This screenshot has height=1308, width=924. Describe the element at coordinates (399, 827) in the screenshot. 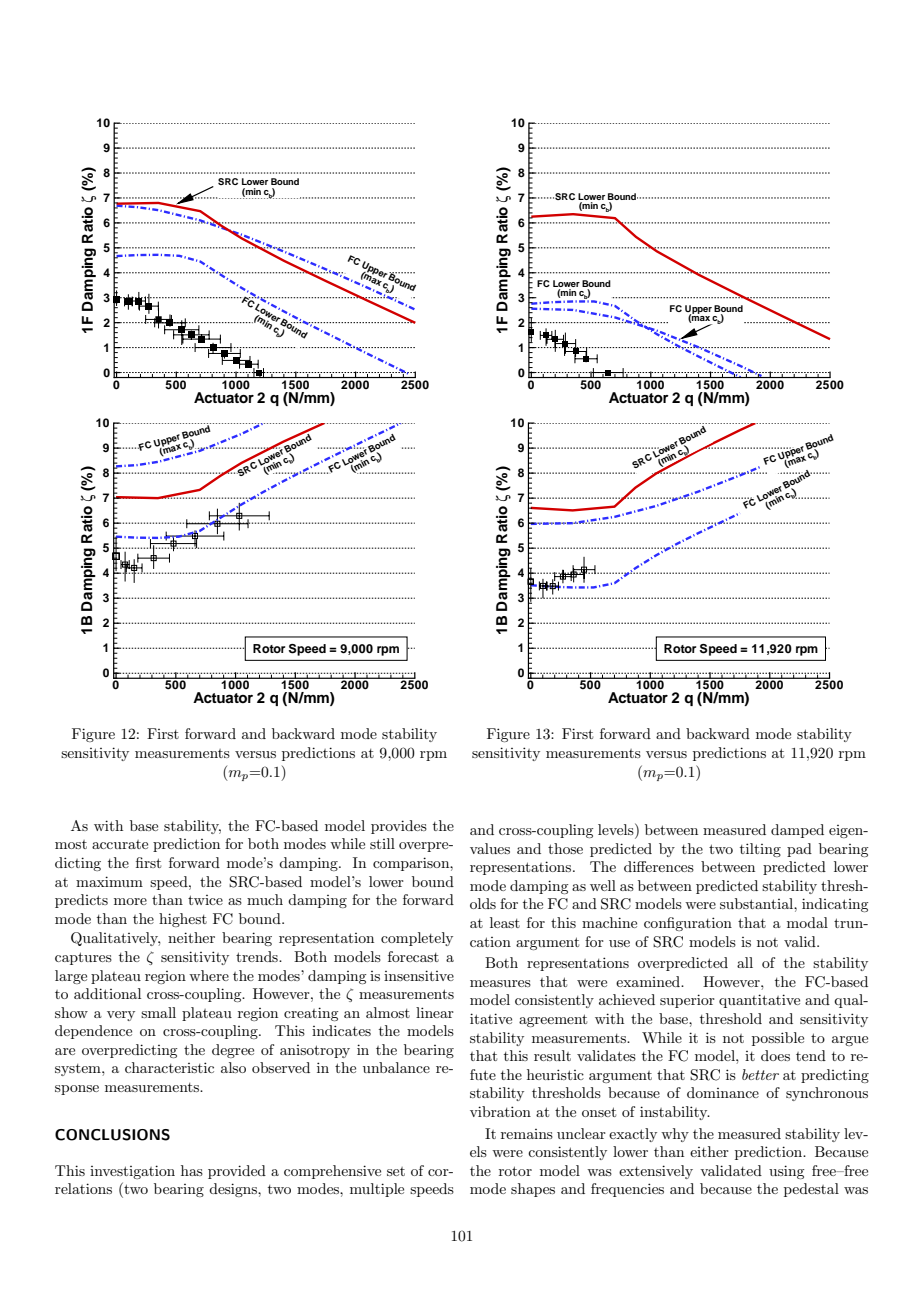

I see `provides` at that location.
